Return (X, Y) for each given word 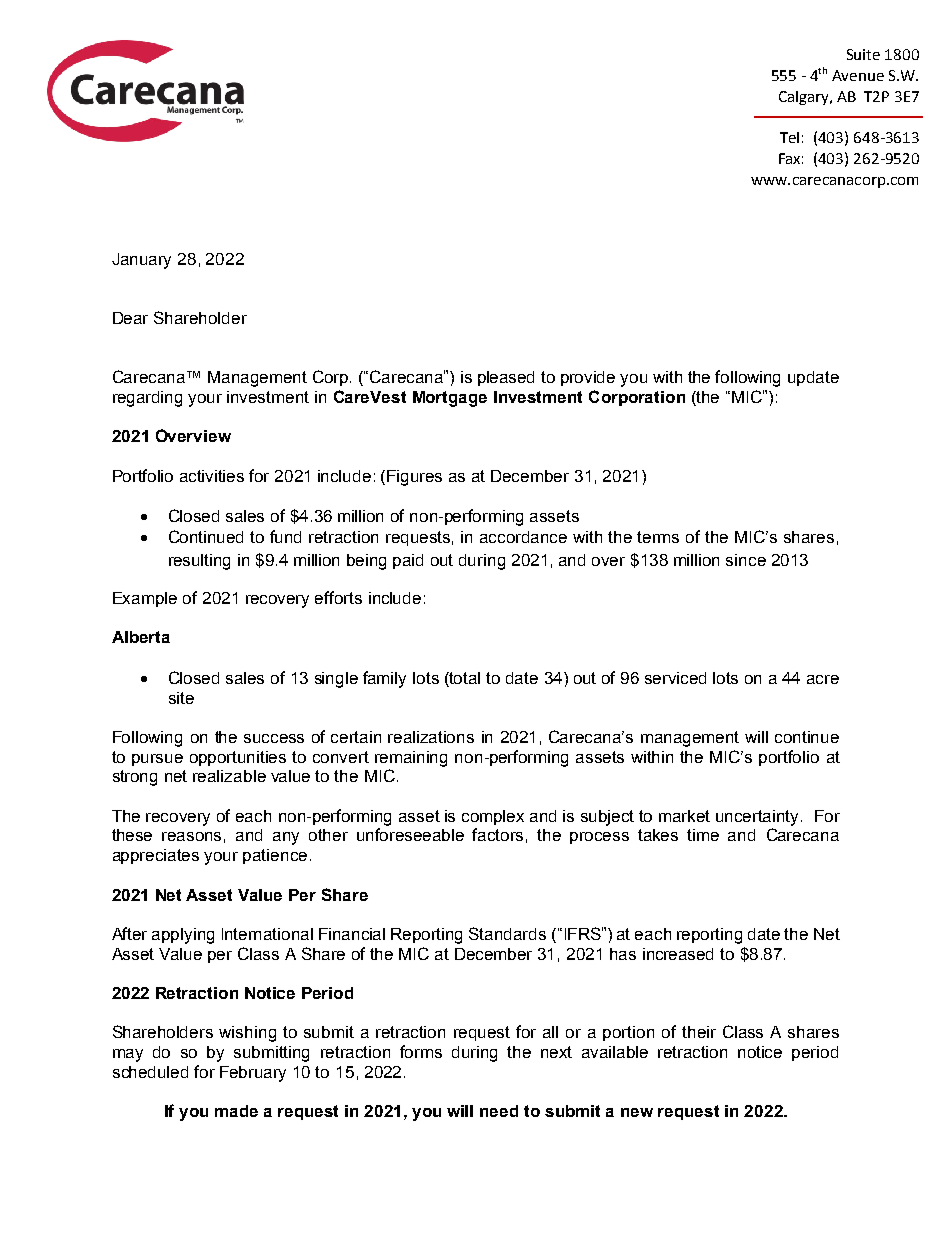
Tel (789, 137)
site (181, 698)
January (141, 261)
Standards (507, 933)
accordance (523, 537)
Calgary (805, 98)
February (253, 1074)
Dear (130, 318)
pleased (506, 378)
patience (275, 856)
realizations (431, 737)
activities (212, 476)
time (703, 835)
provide (588, 378)
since (746, 560)
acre (823, 679)
